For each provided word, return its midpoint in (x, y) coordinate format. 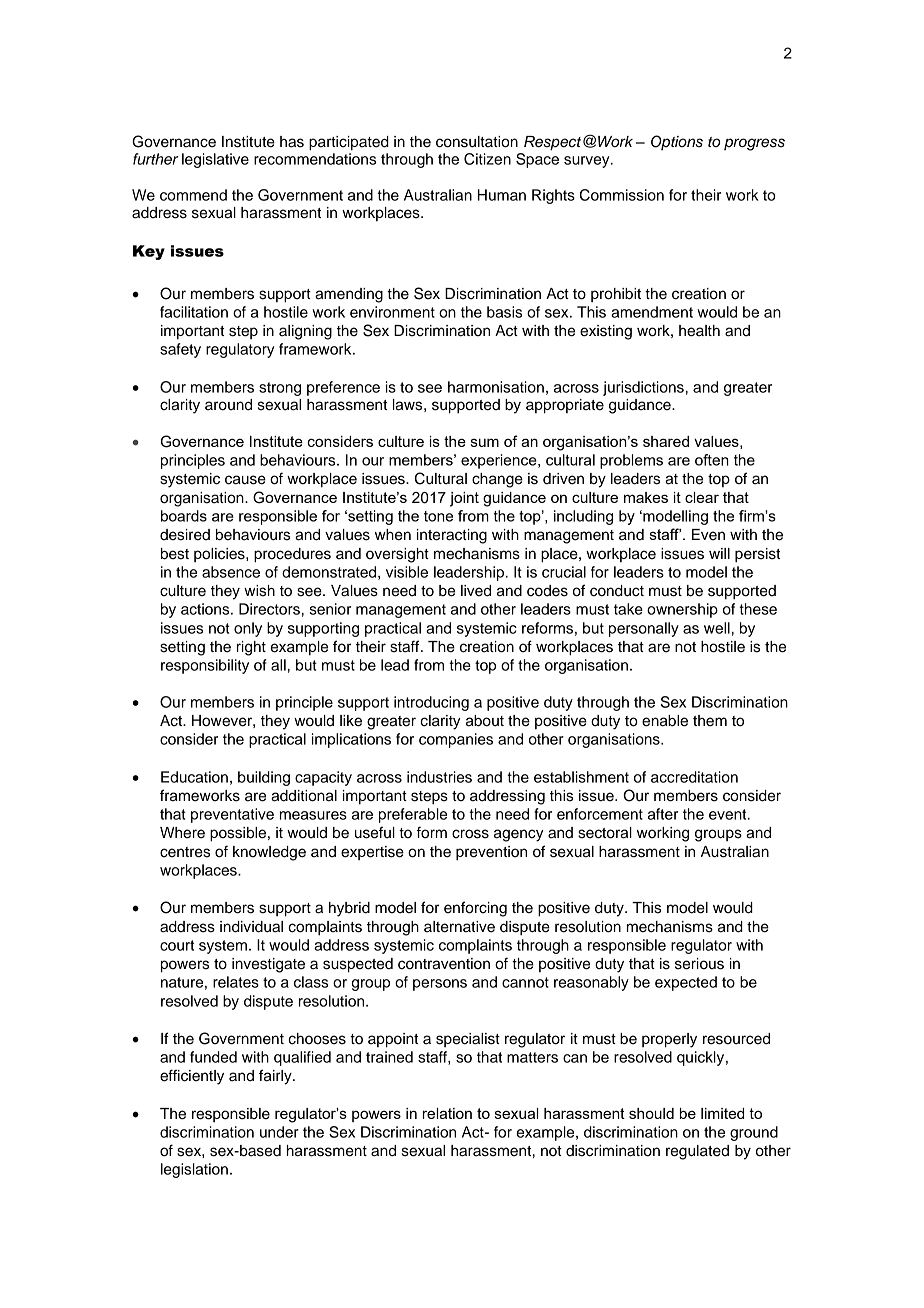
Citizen (487, 159)
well (717, 628)
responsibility (205, 666)
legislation (194, 1170)
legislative (215, 160)
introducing (431, 703)
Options (677, 142)
